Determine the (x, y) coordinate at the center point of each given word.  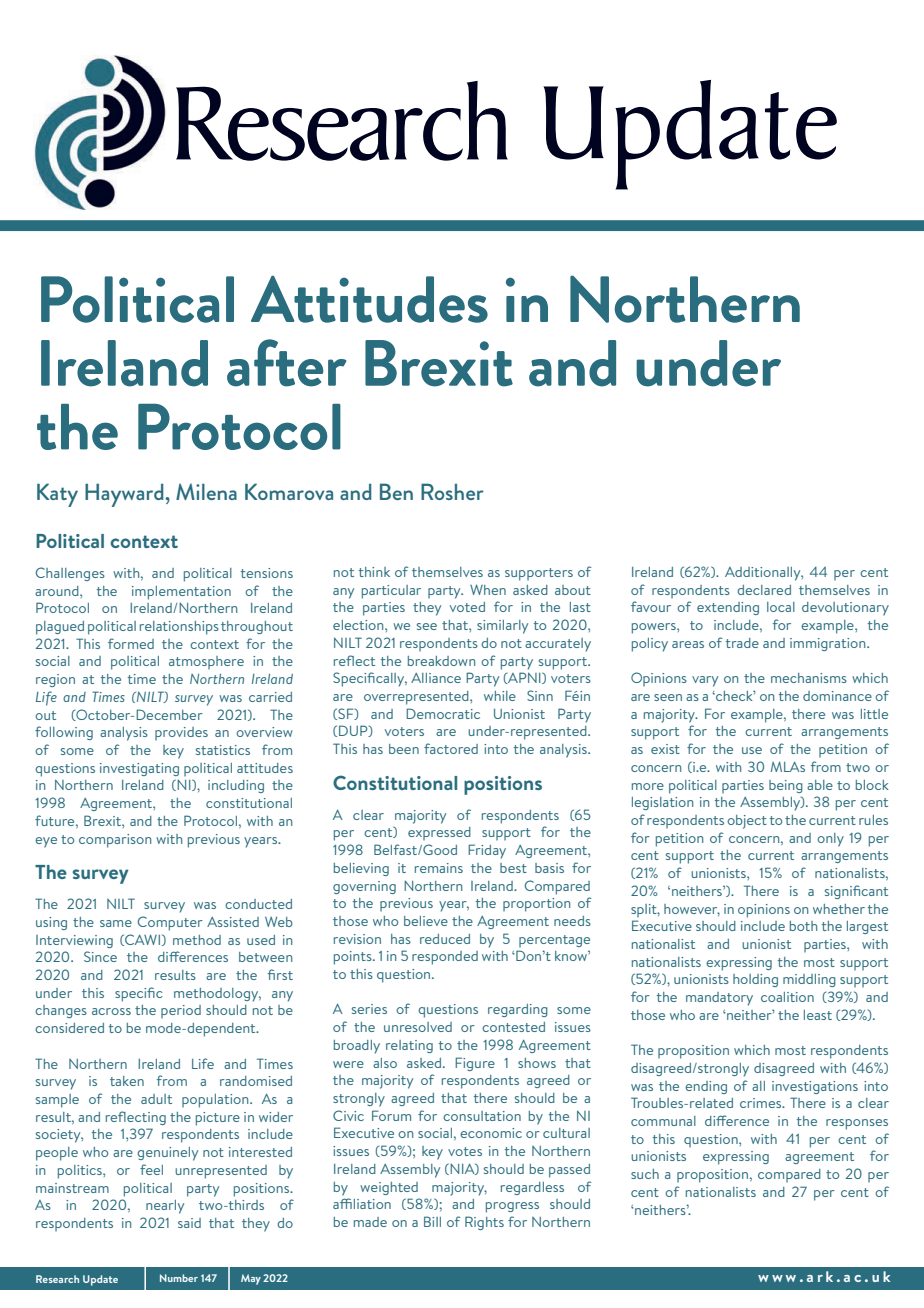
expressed (439, 833)
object (747, 822)
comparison (115, 841)
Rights (484, 1223)
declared (764, 590)
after (287, 363)
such (645, 1174)
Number (179, 1278)
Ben (396, 491)
